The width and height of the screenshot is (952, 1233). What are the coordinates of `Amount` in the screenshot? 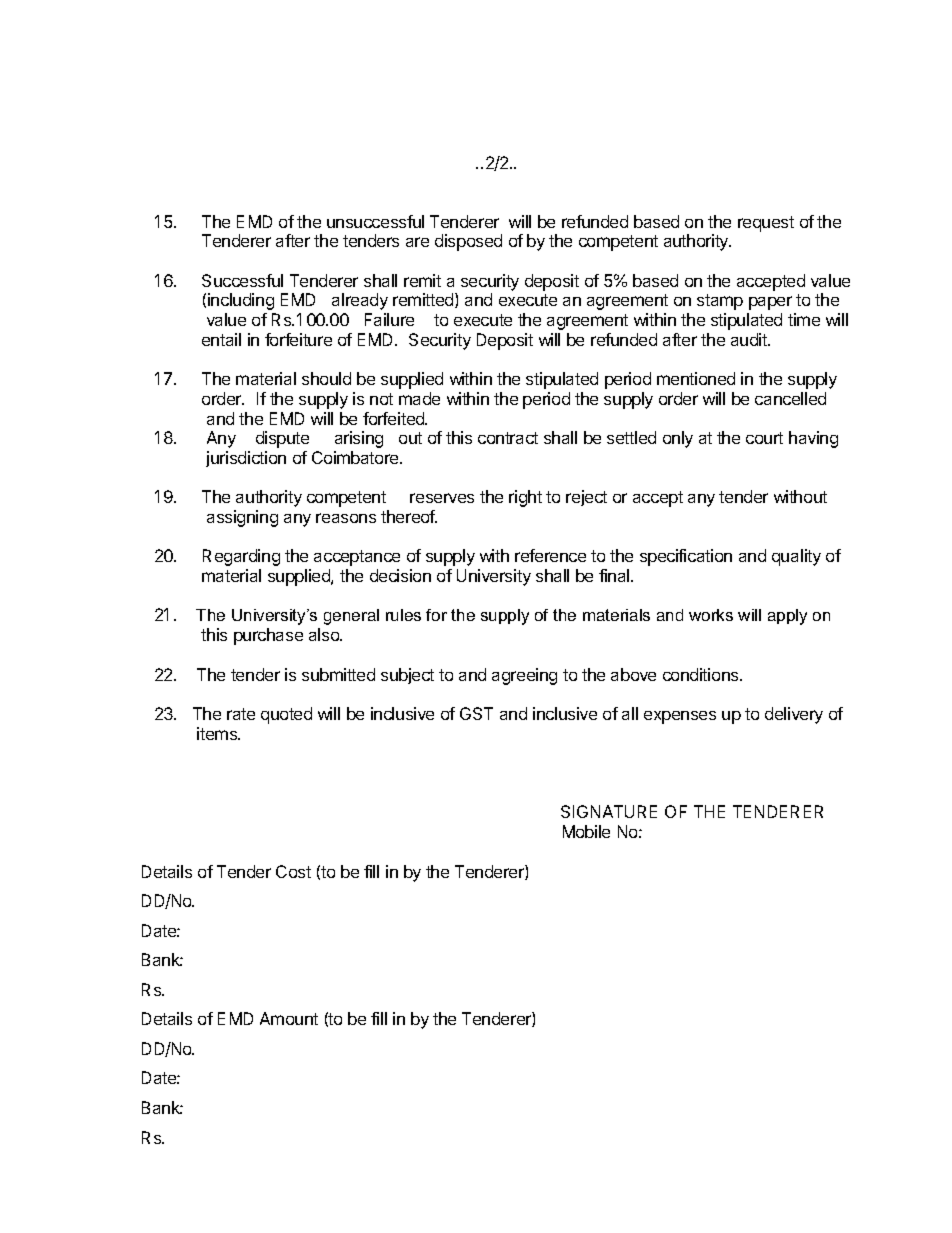 It's located at (289, 1018).
